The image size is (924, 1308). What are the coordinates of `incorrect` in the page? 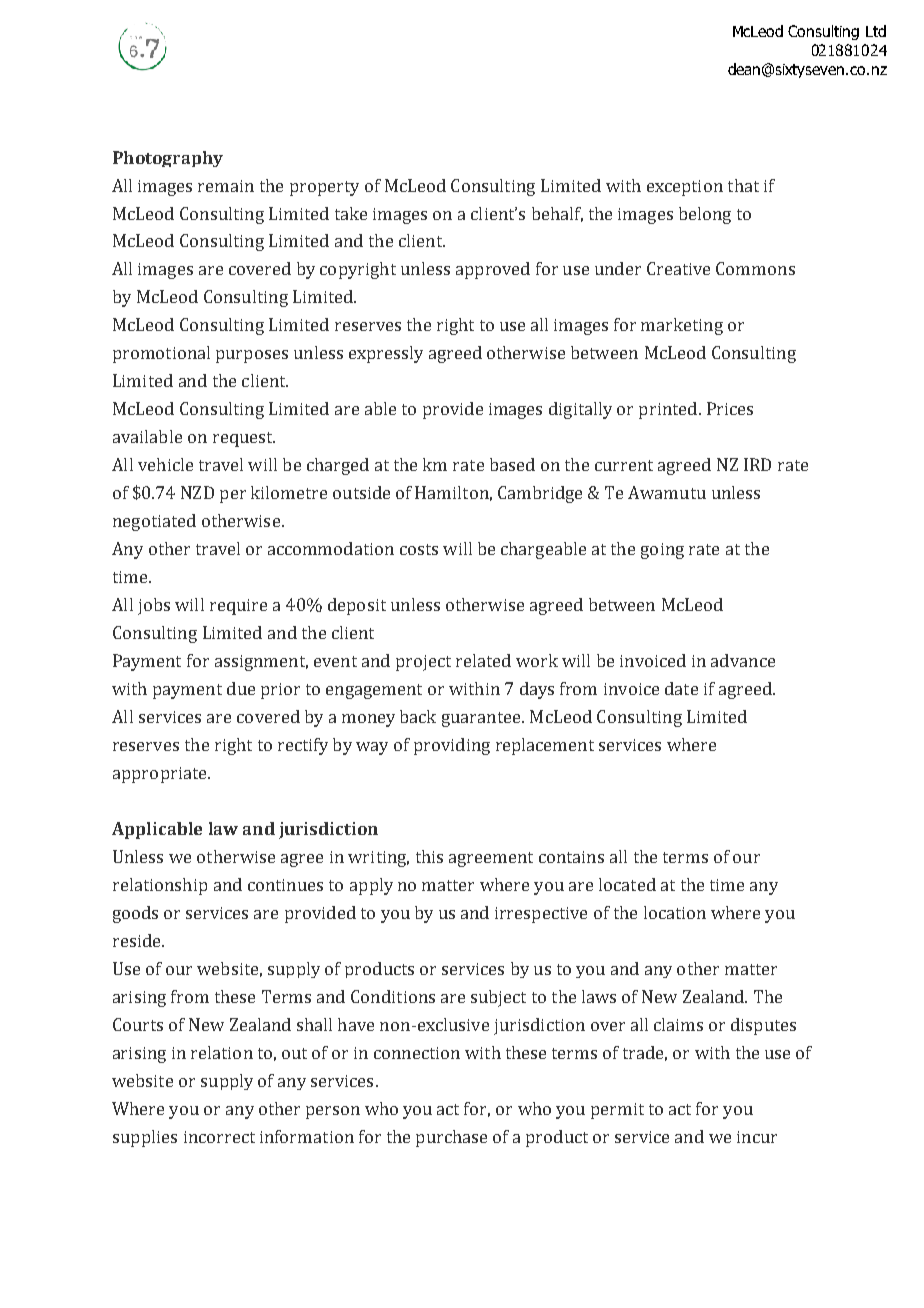 It's located at (219, 1137).
